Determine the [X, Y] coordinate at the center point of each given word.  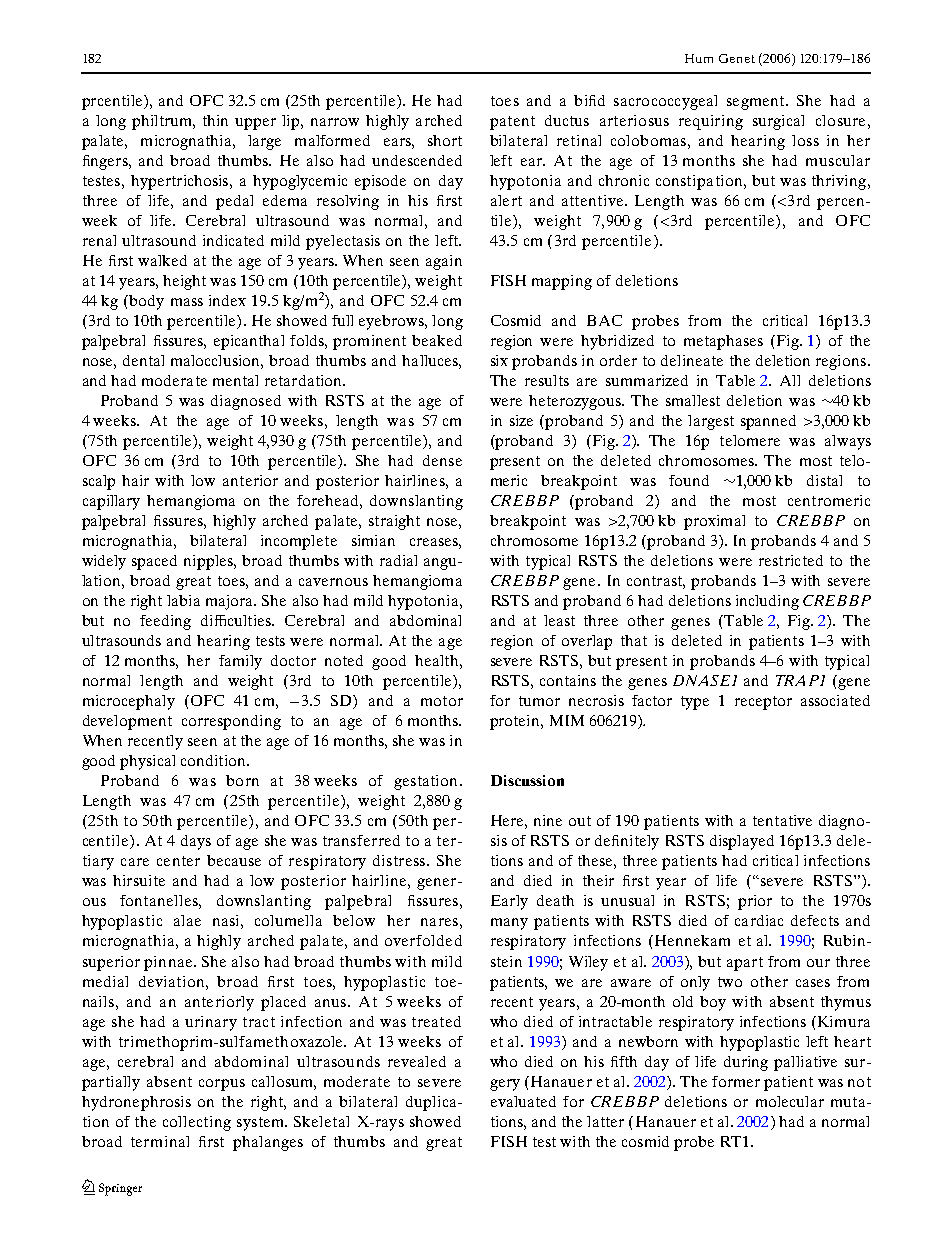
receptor [763, 703]
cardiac [759, 920]
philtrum [163, 122]
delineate [692, 360]
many [509, 924]
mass [187, 302]
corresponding [231, 722]
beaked [437, 340]
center [178, 861]
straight [394, 522]
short [445, 140]
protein [516, 722]
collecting [197, 1123]
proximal [714, 522]
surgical [778, 122]
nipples [209, 562]
